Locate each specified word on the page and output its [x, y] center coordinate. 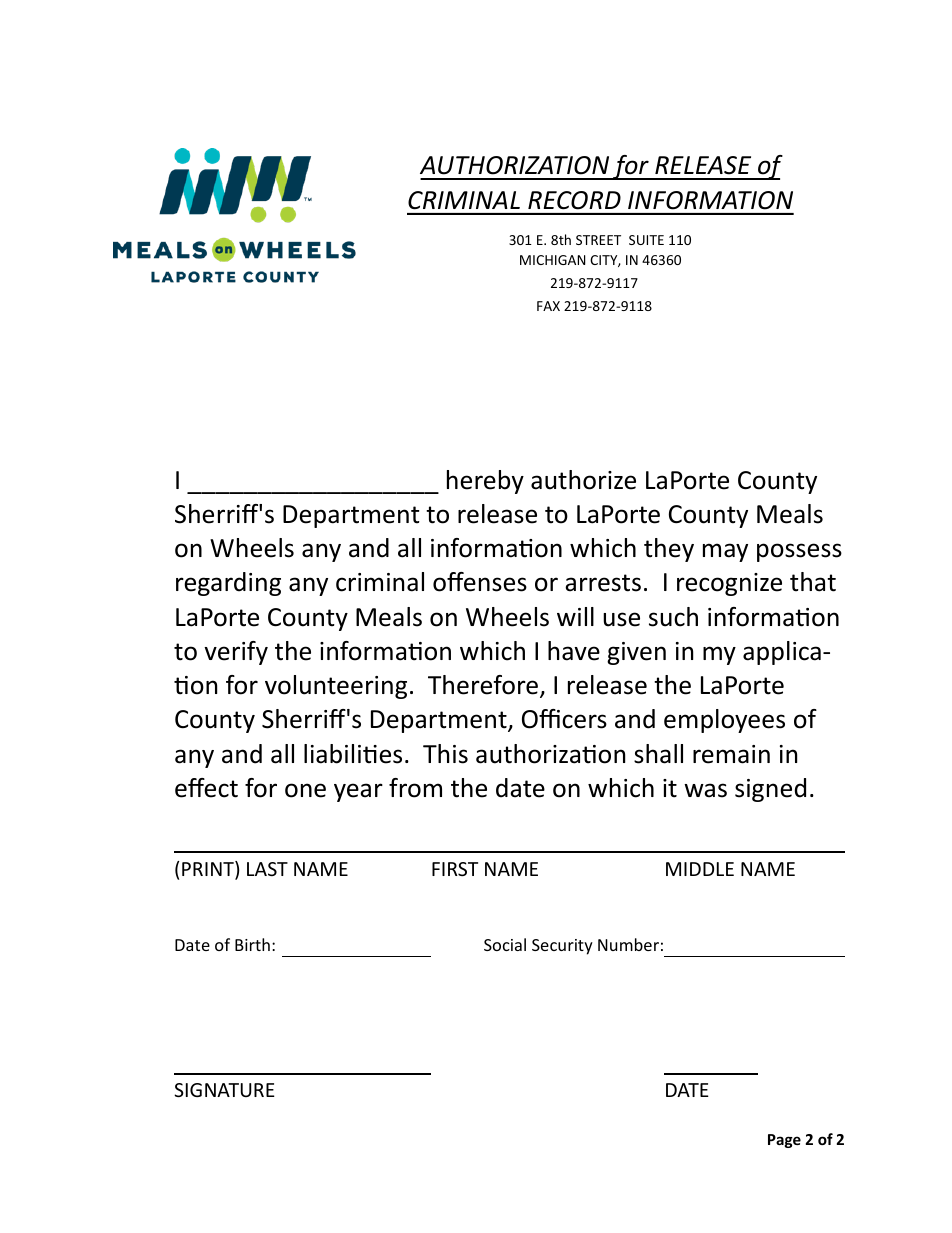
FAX [548, 306]
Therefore [483, 685]
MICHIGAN [553, 260]
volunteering [336, 687]
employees [724, 721]
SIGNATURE [224, 1090]
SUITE [646, 240]
